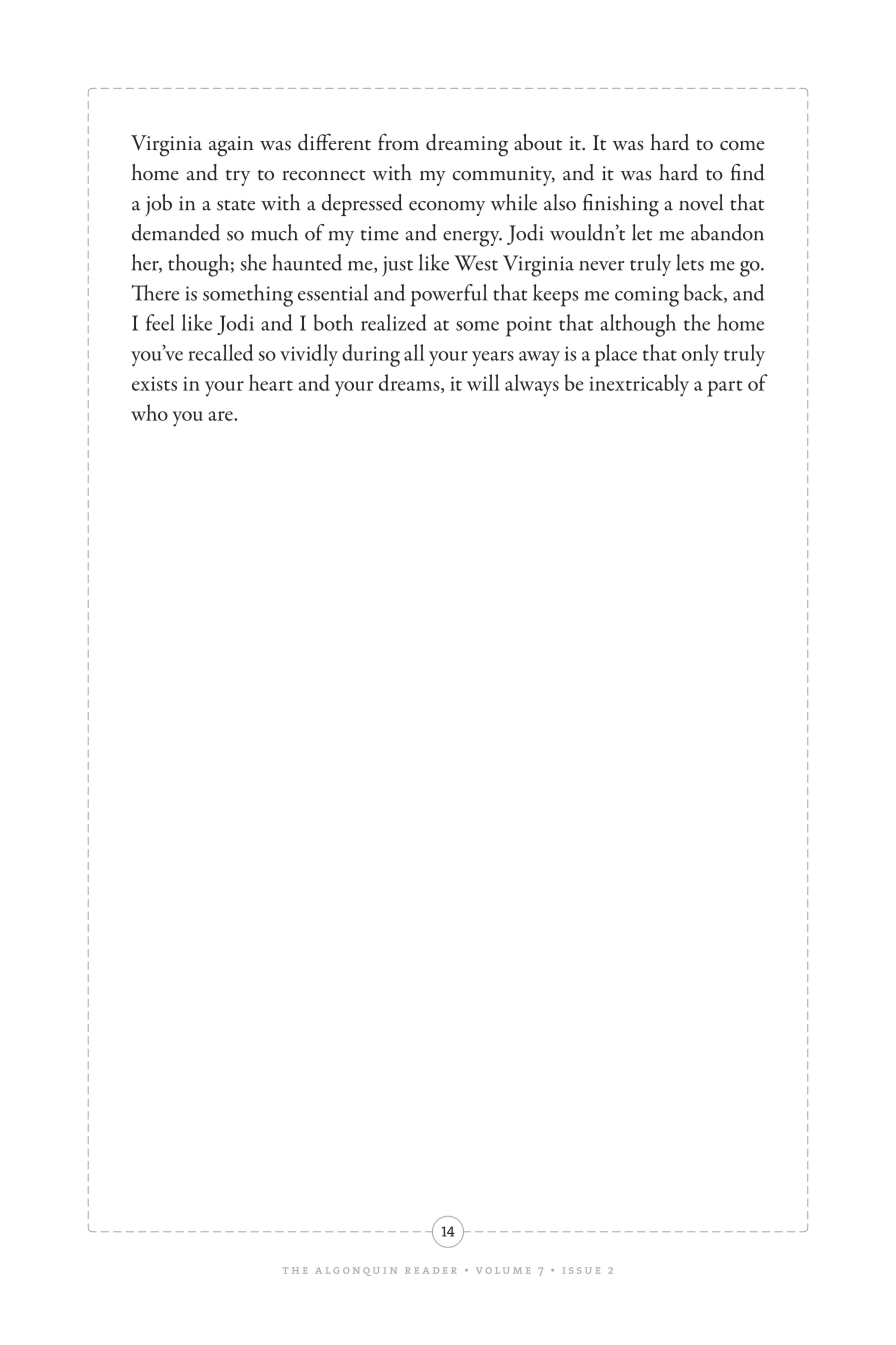  I want to click on inextricably, so click(639, 385).
